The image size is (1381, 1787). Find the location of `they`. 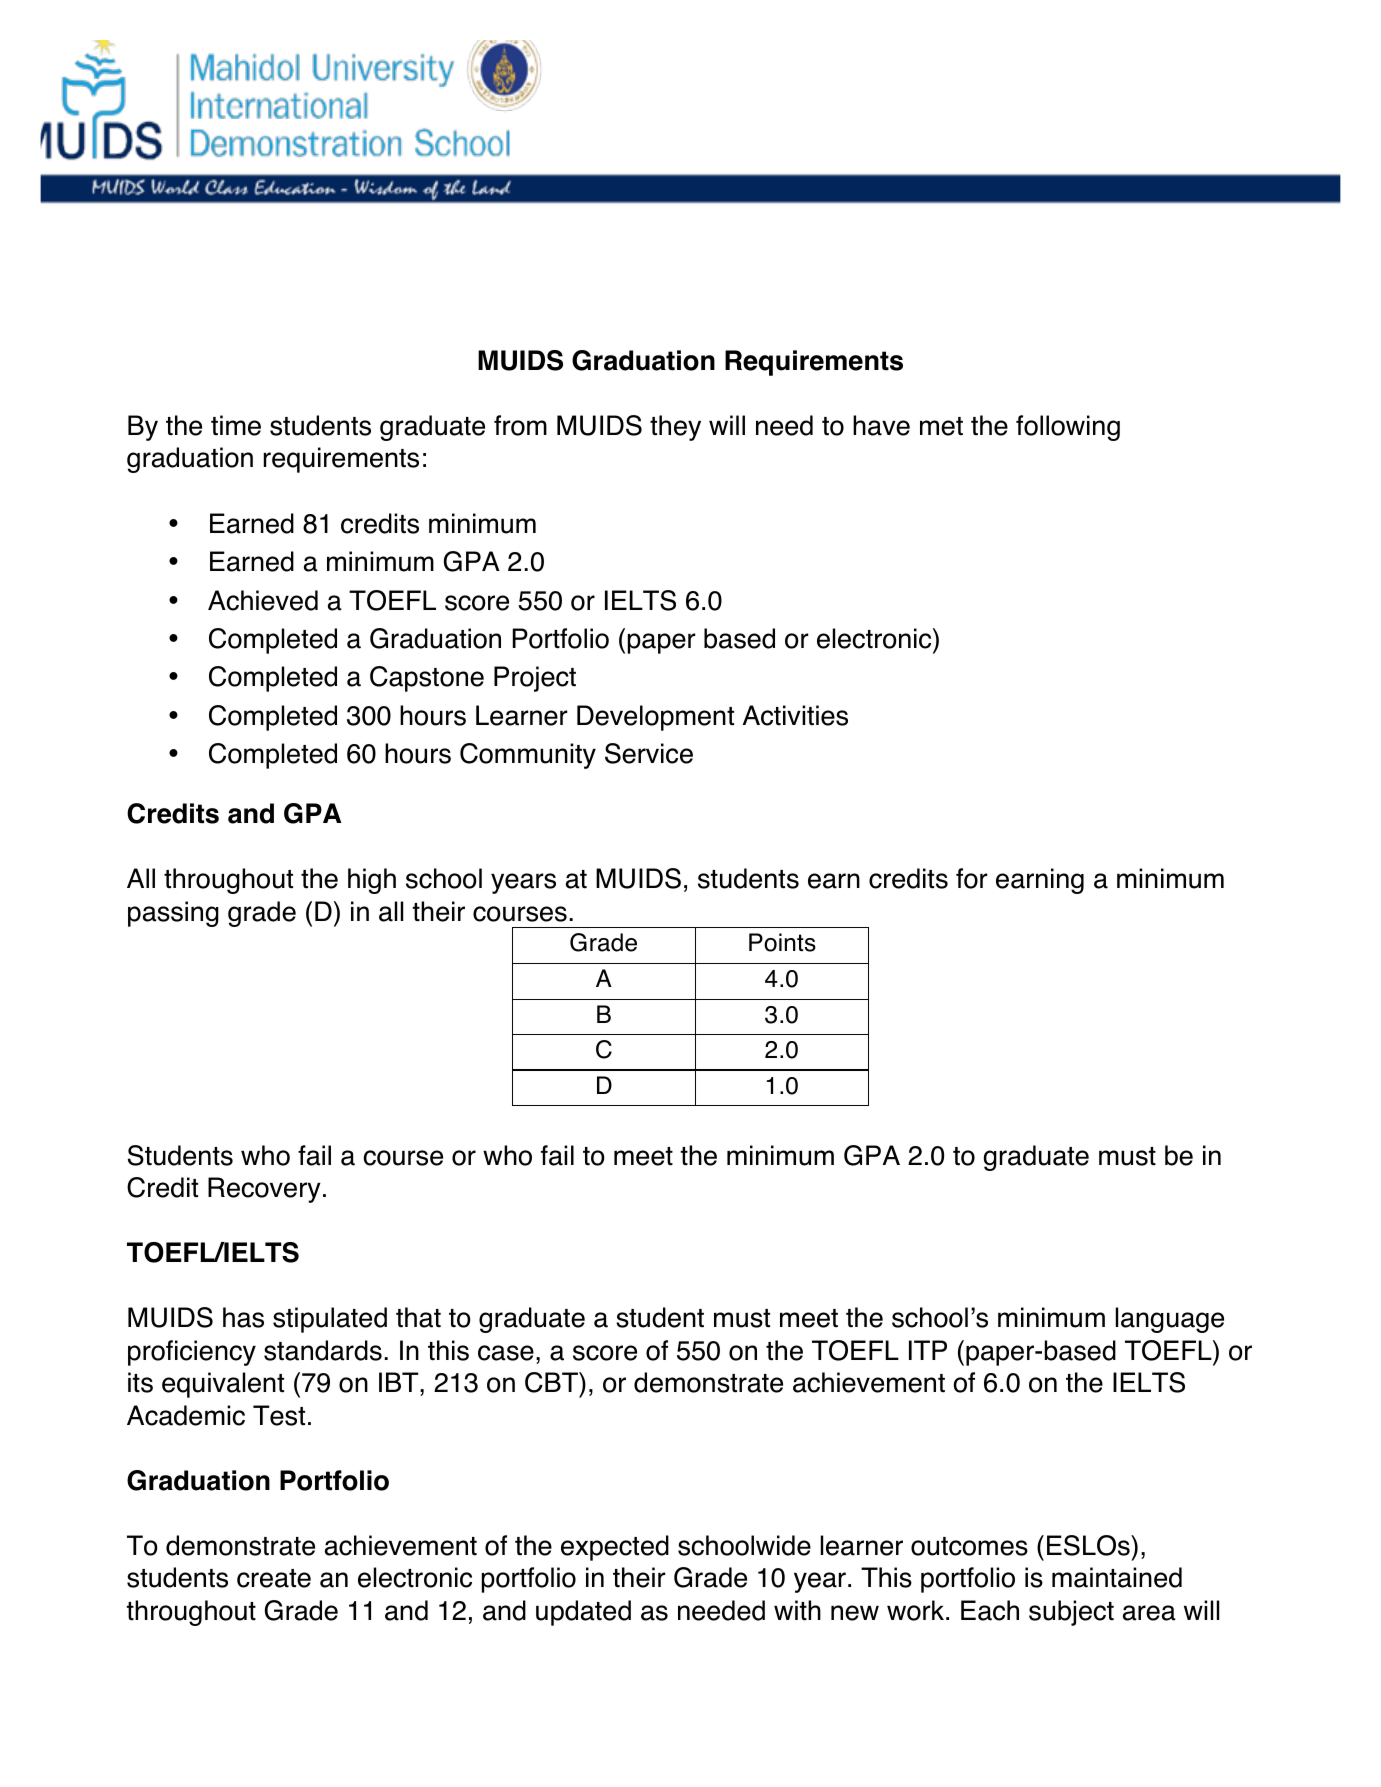

they is located at coordinates (675, 428).
